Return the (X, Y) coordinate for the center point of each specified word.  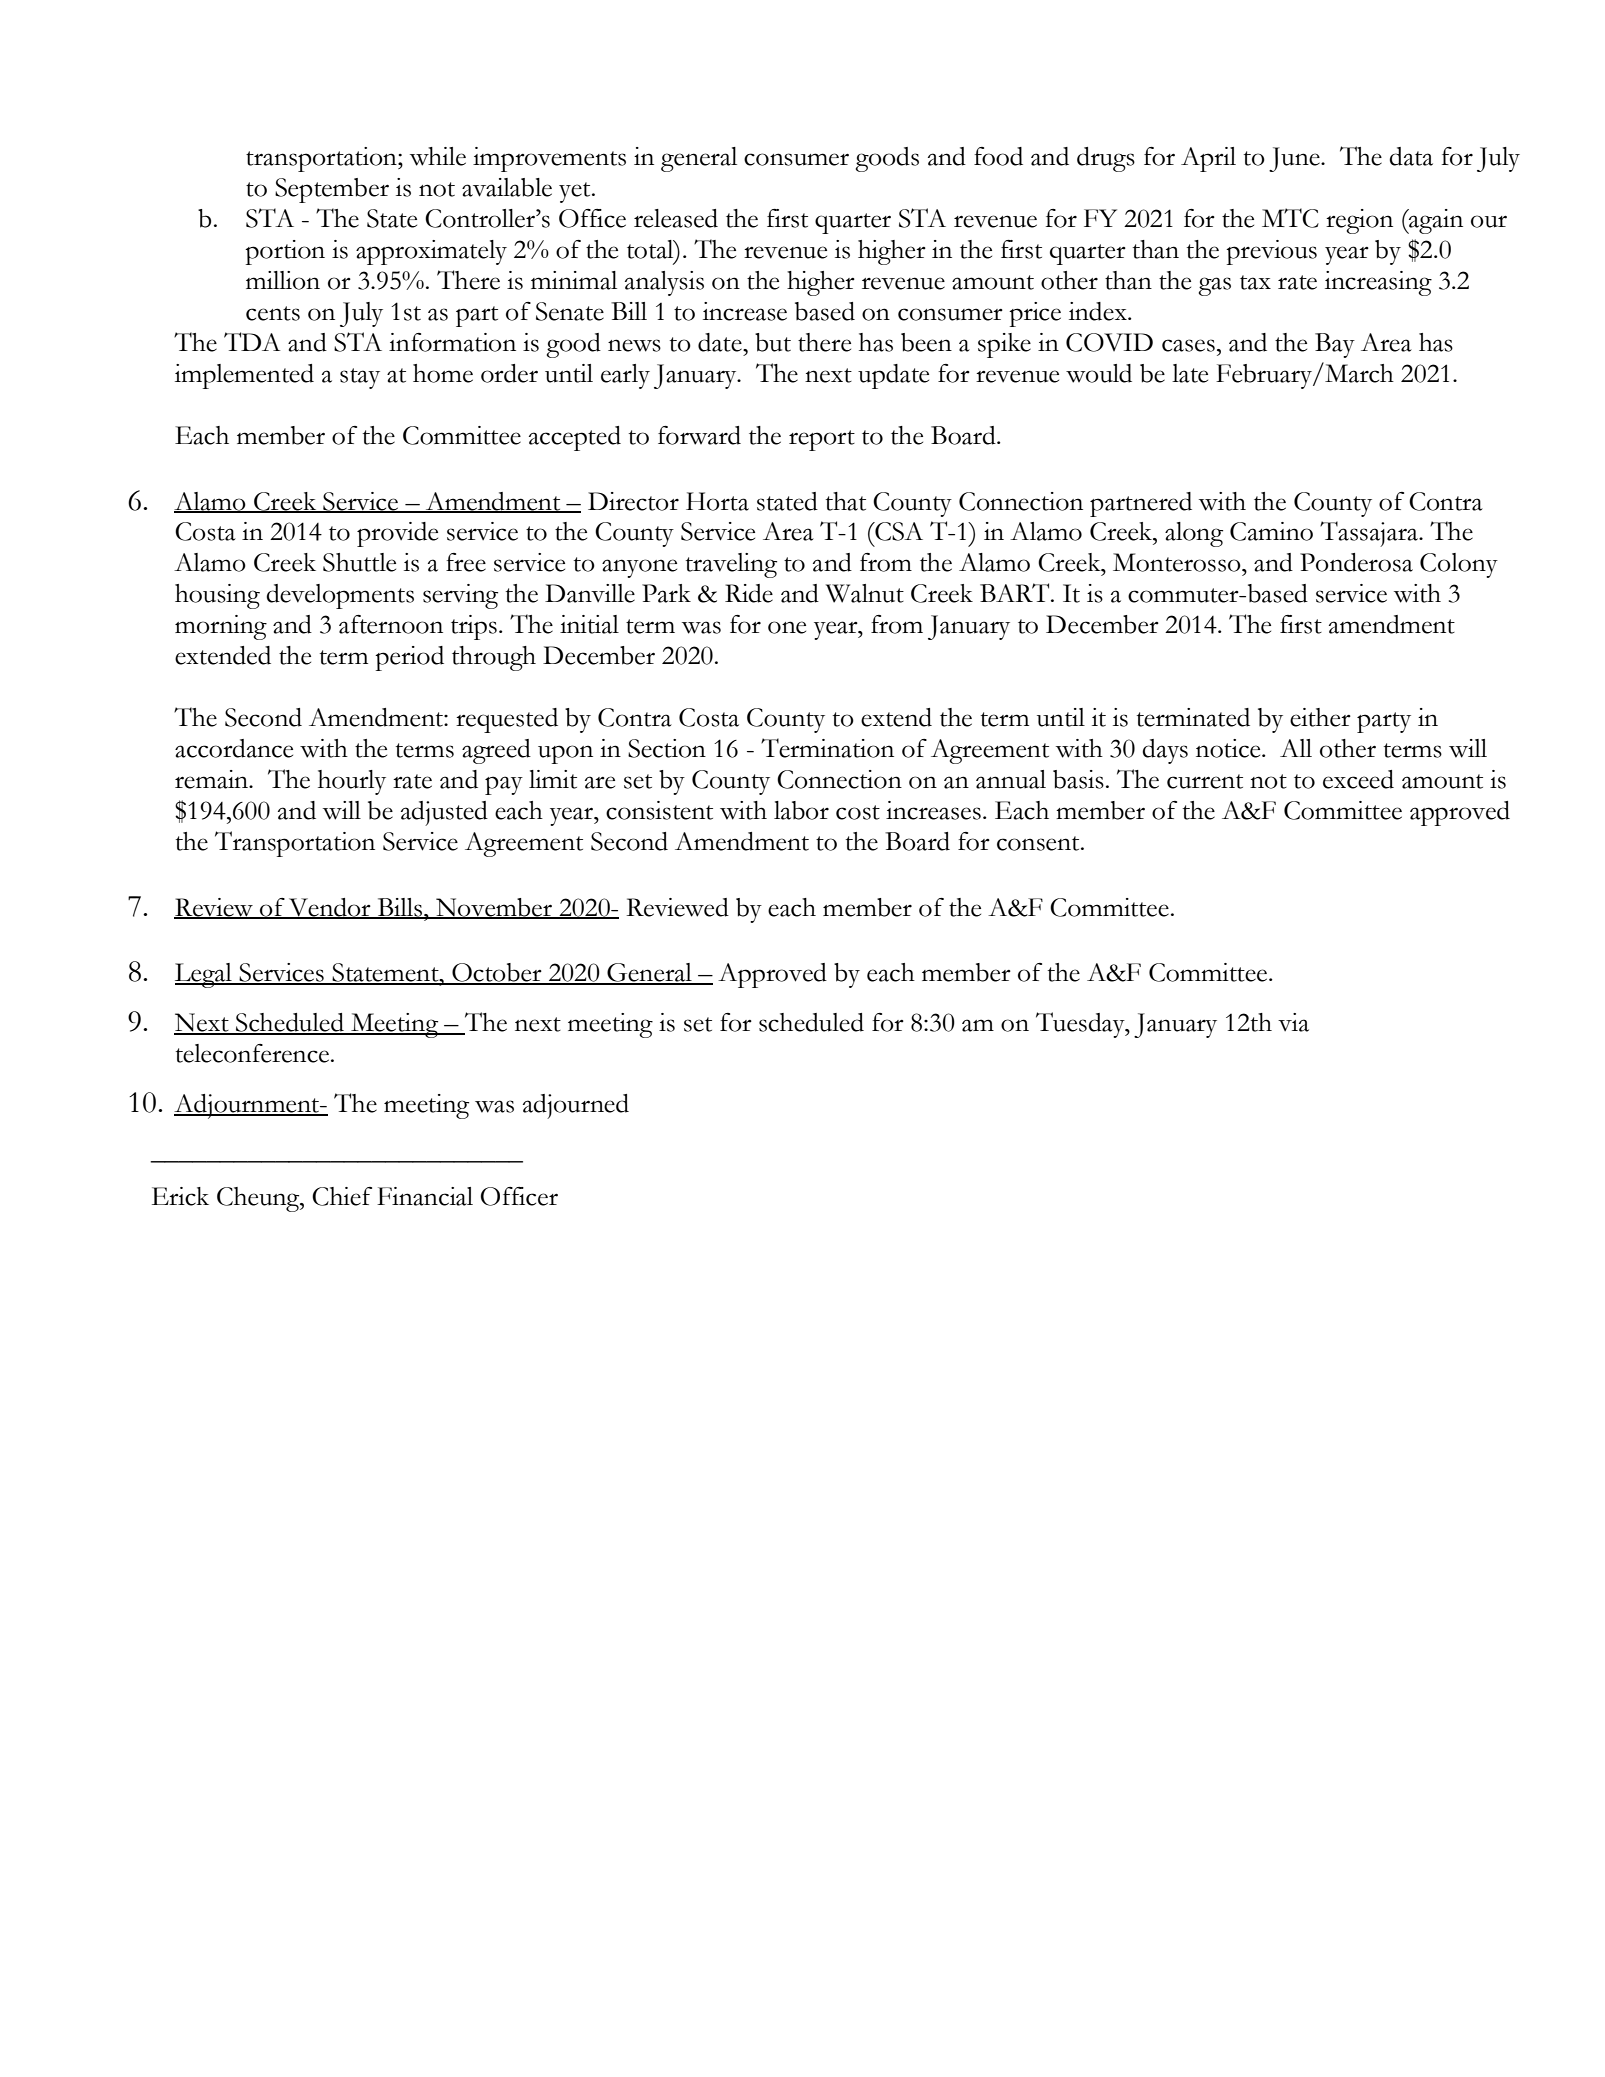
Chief (342, 1196)
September (332, 190)
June (1295, 159)
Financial (425, 1196)
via (1293, 1022)
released (676, 218)
